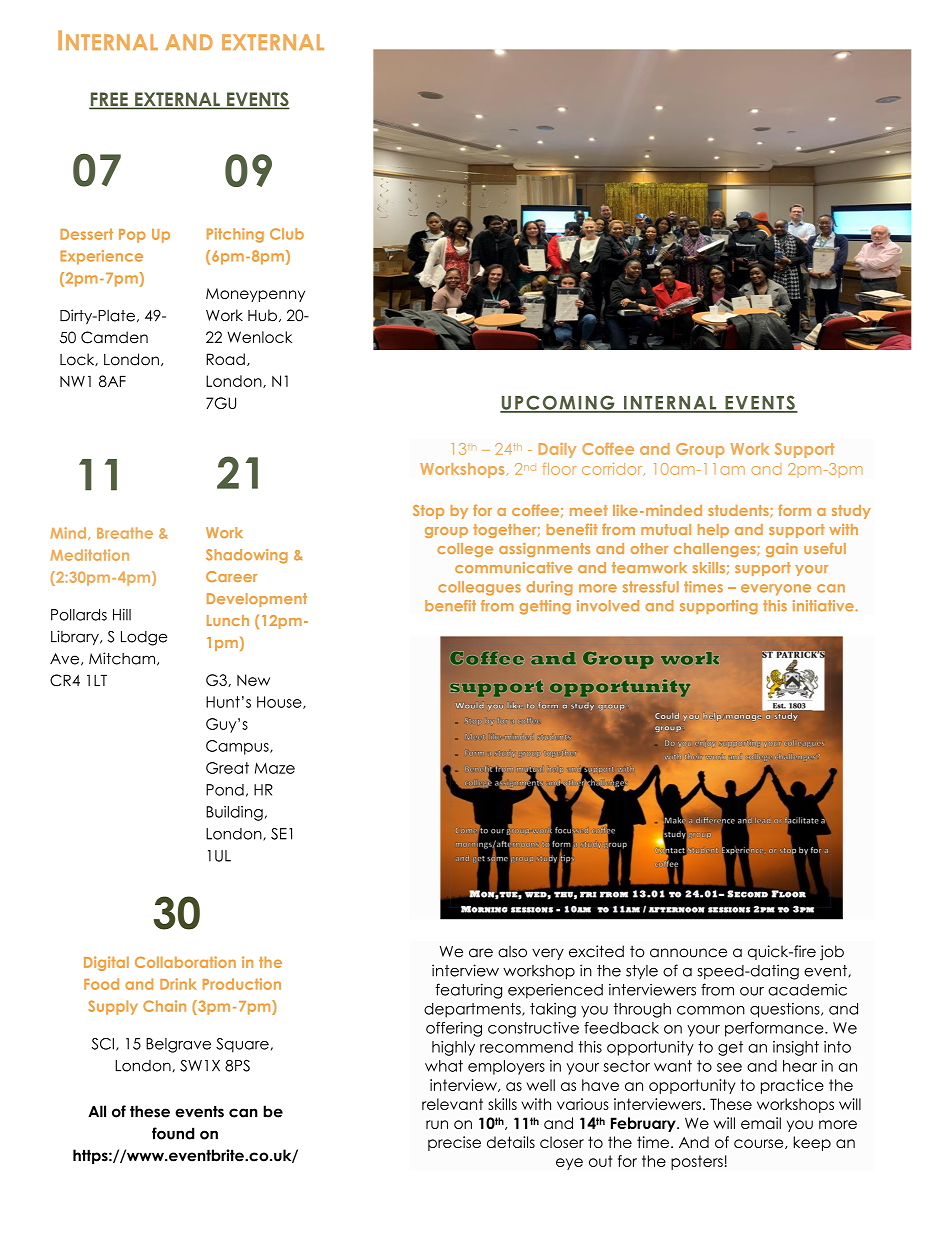 The image size is (952, 1233). I want to click on UPCOMING, so click(558, 403).
